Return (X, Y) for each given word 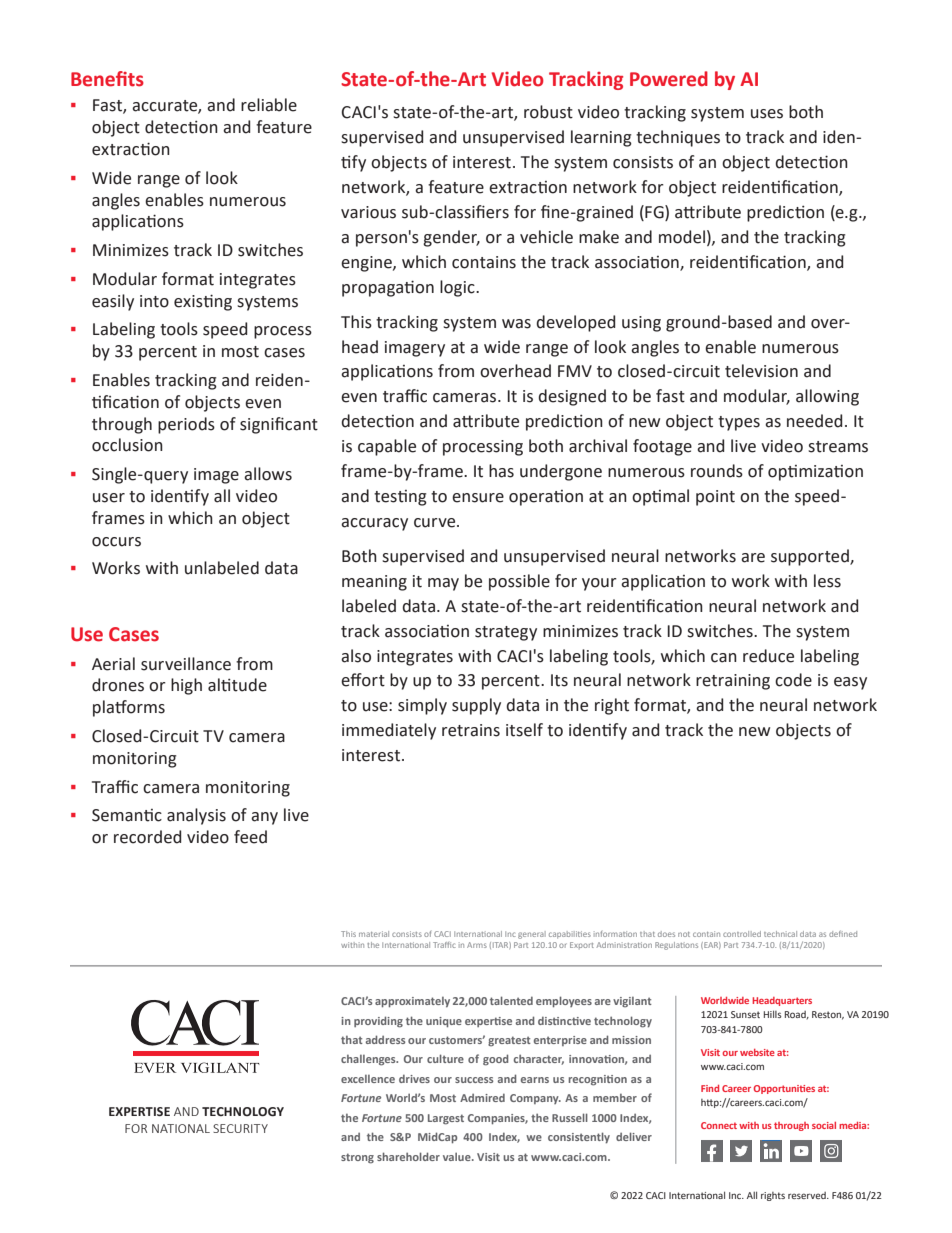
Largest (446, 1119)
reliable (269, 105)
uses (767, 114)
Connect (719, 1125)
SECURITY (240, 1128)
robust (548, 112)
